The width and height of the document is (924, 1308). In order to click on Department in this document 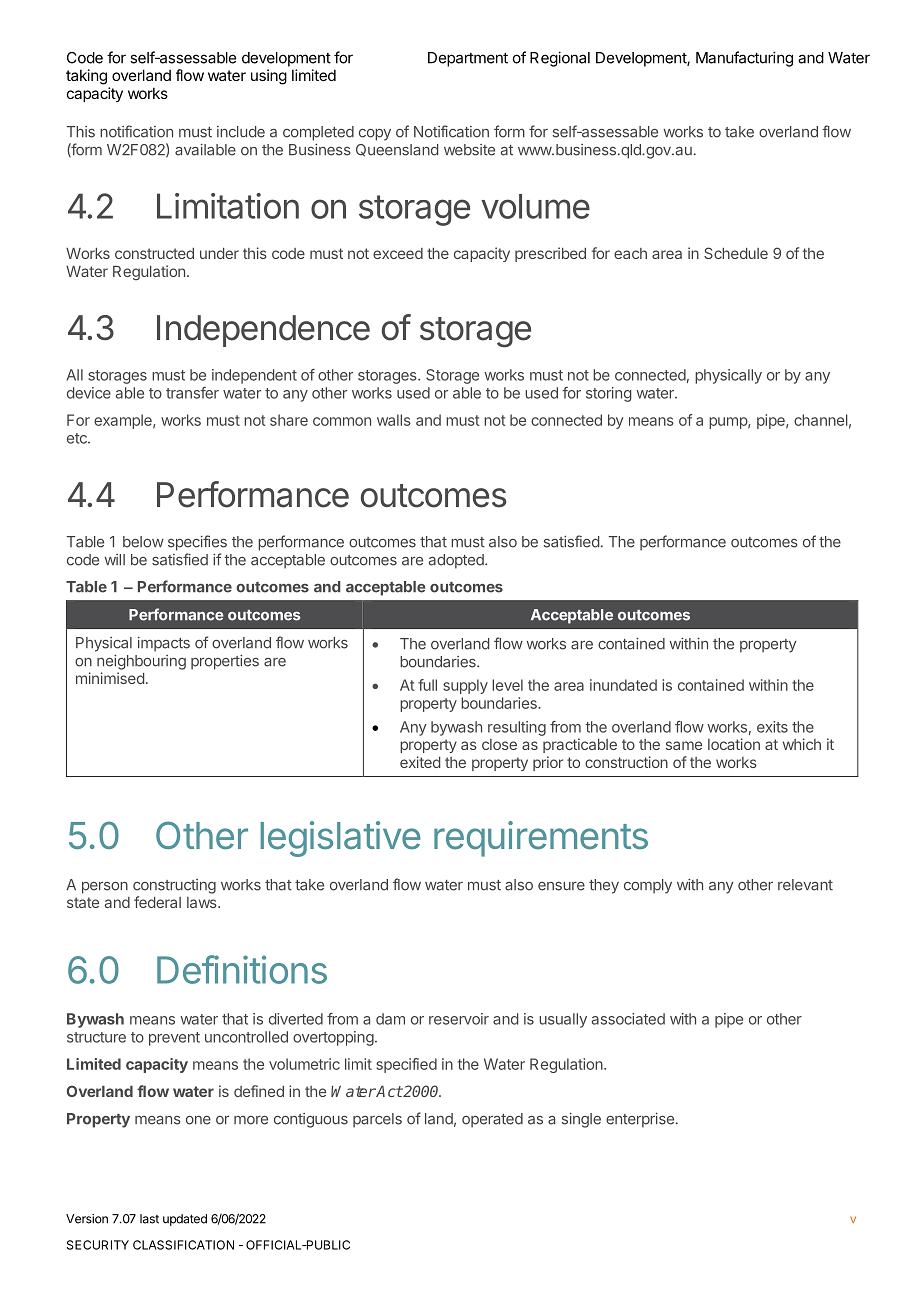, I will do `click(468, 59)`.
